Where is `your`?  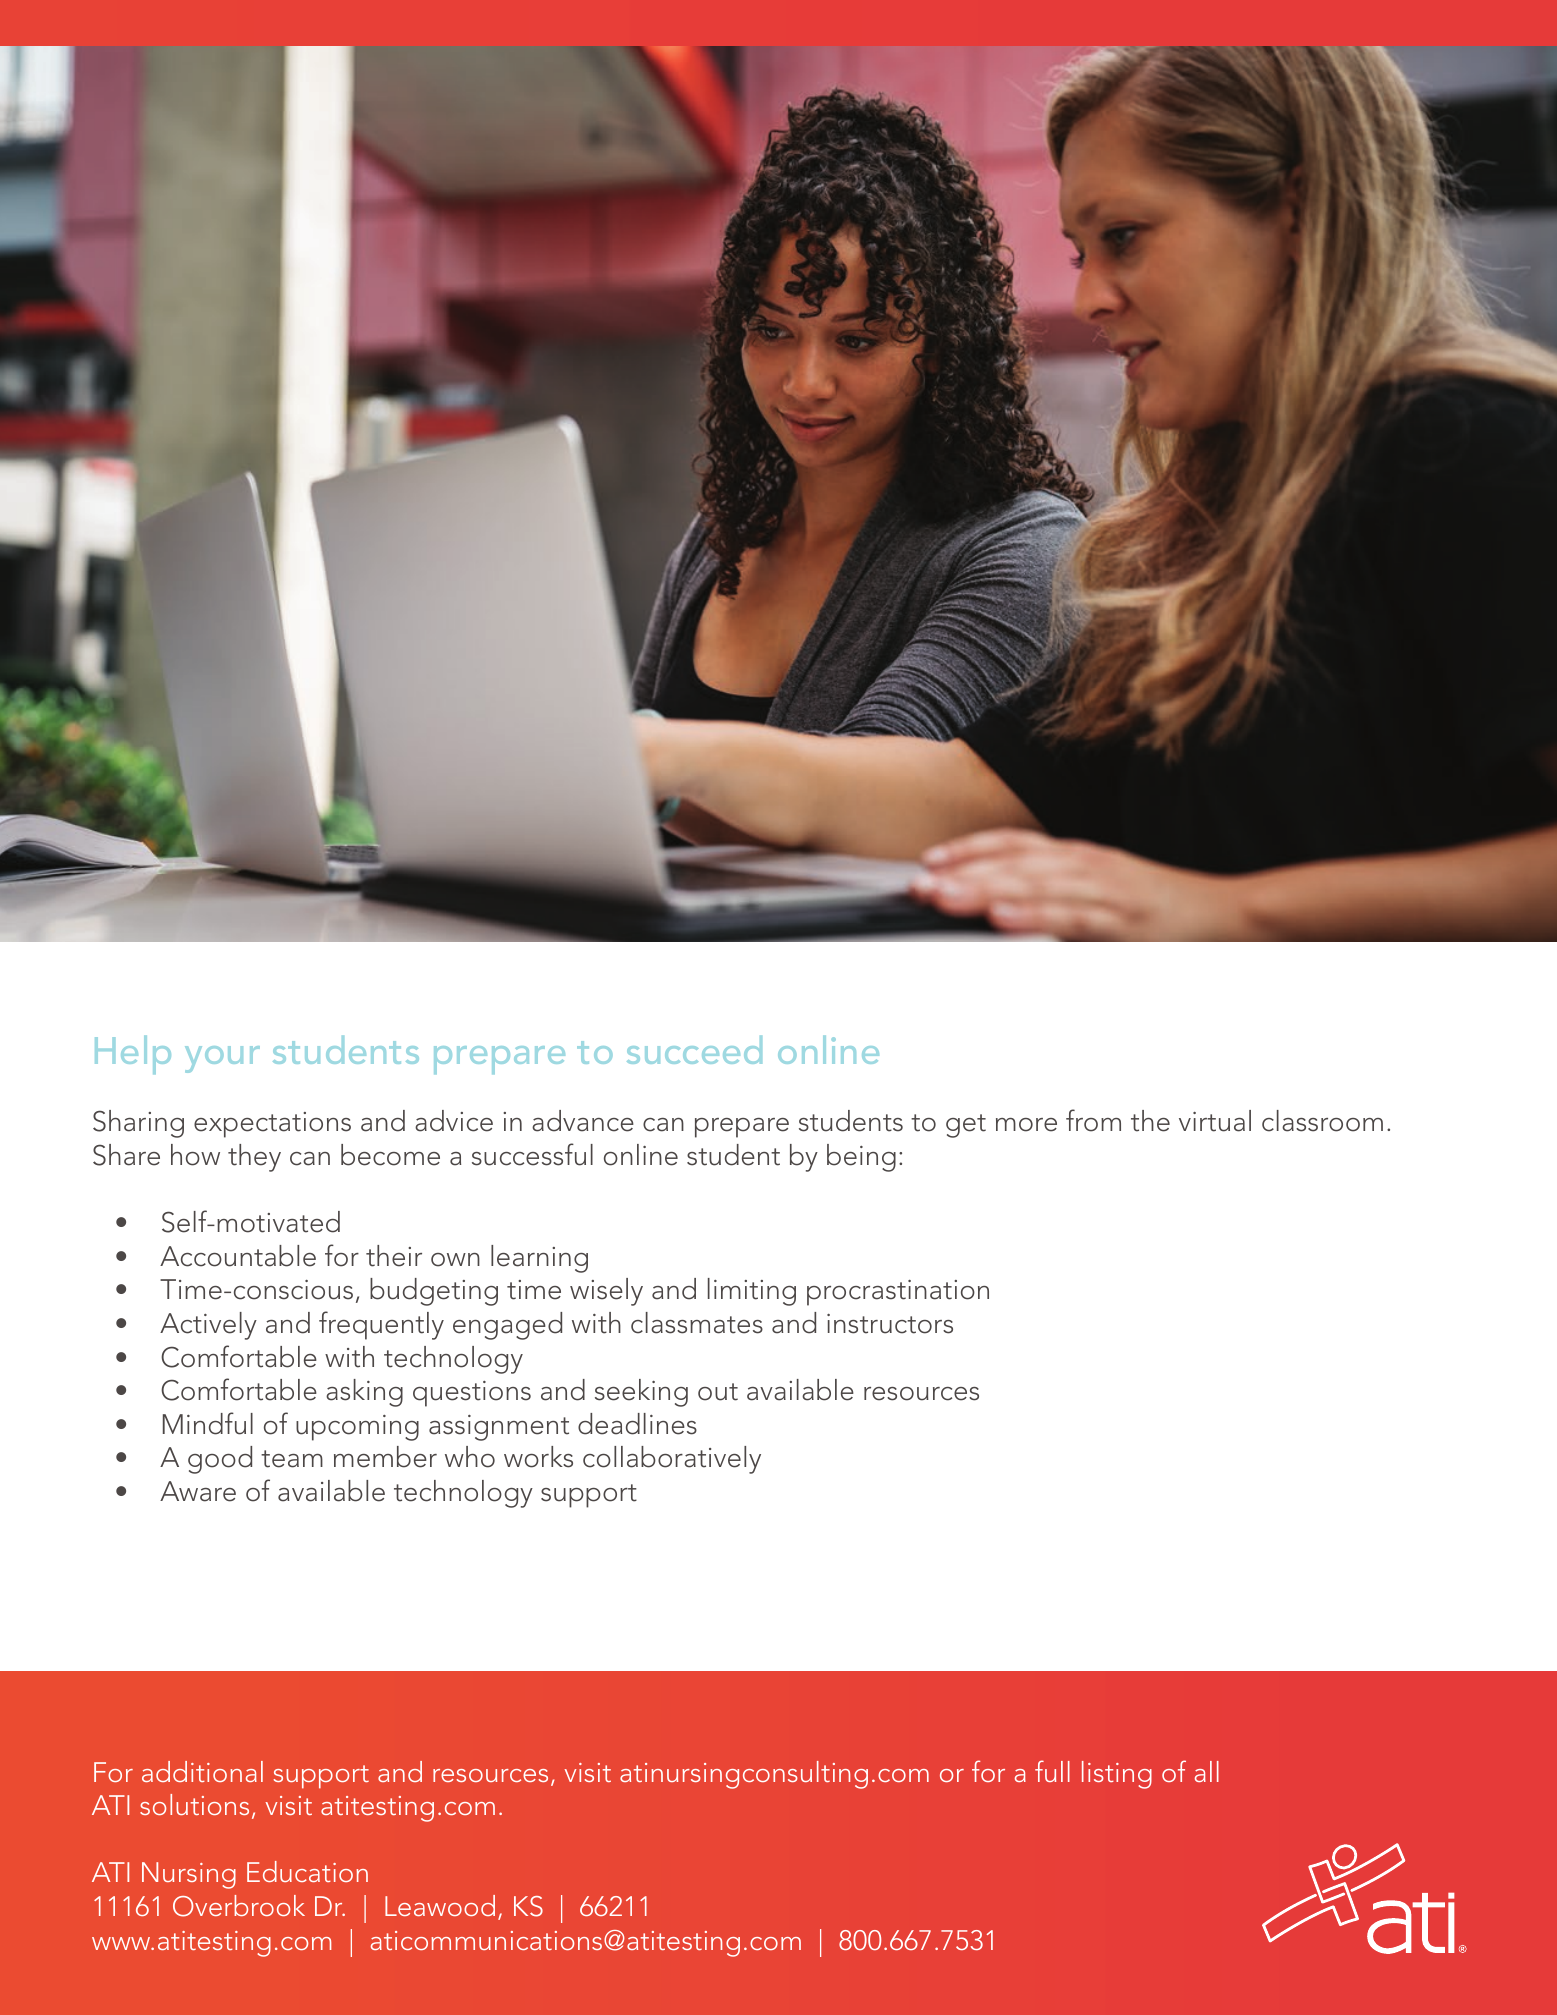
your is located at coordinates (222, 1059).
